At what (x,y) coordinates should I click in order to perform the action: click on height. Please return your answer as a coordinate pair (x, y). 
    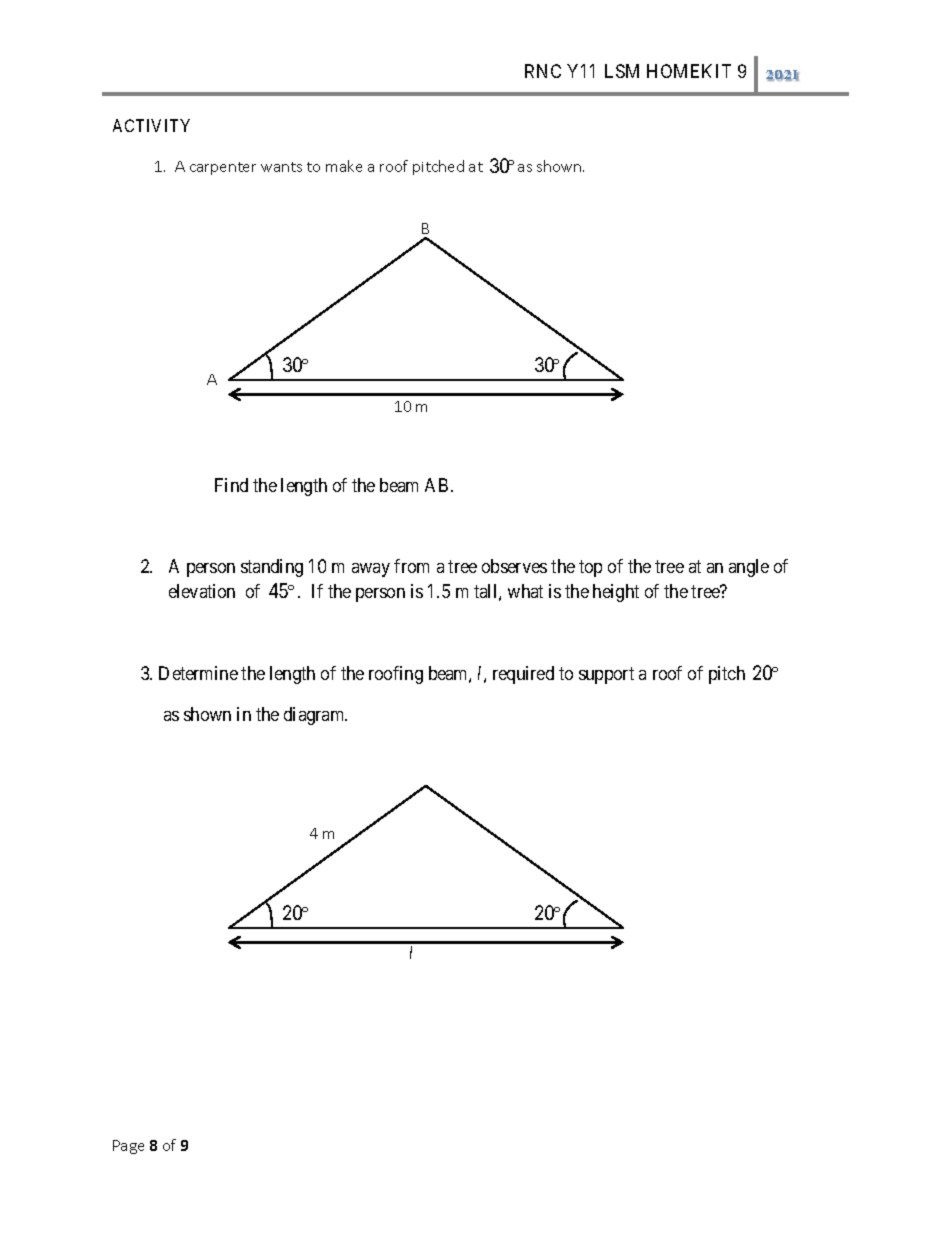
    Looking at the image, I should click on (616, 593).
